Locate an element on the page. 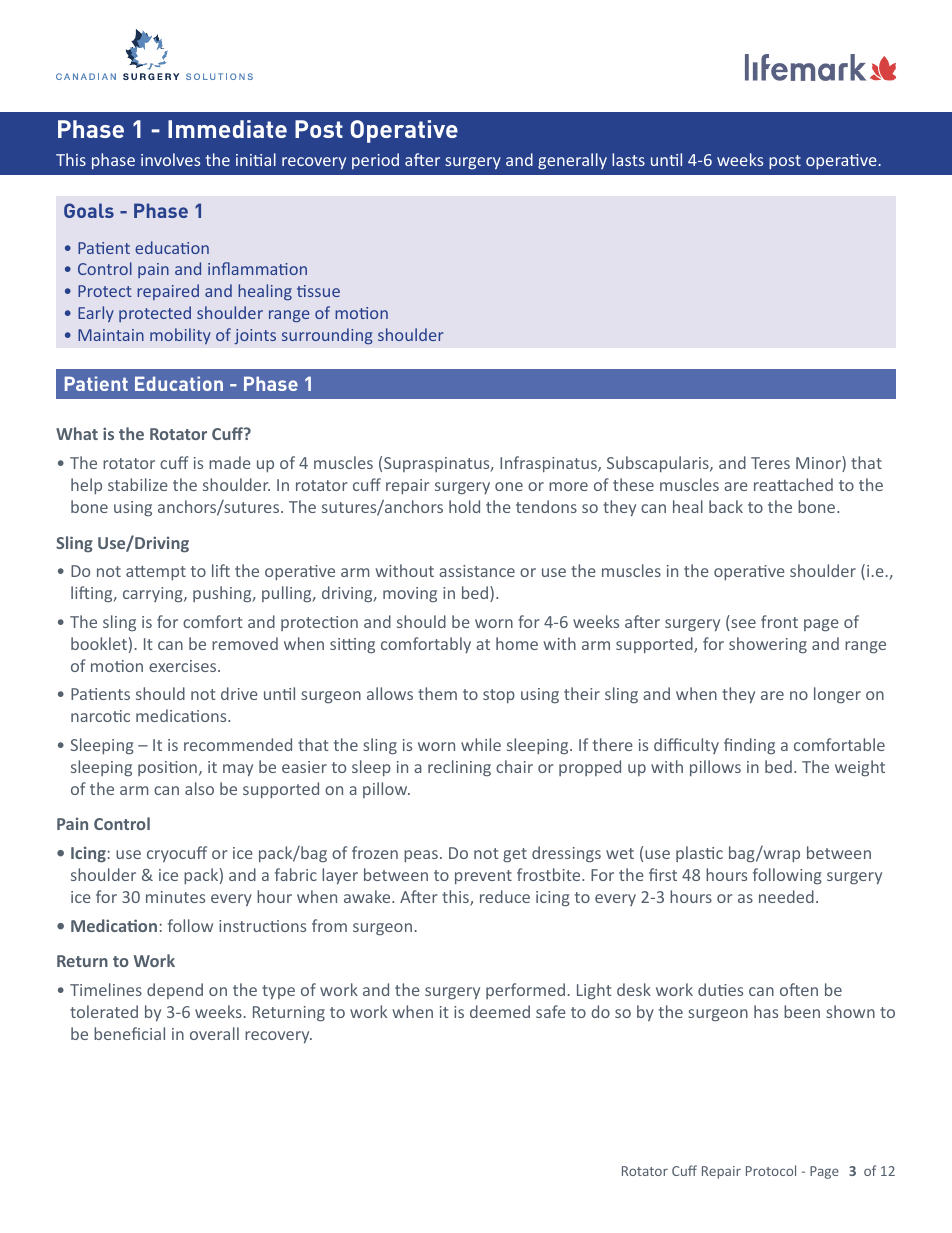 This image has width=952, height=1233. lasts is located at coordinates (628, 159).
